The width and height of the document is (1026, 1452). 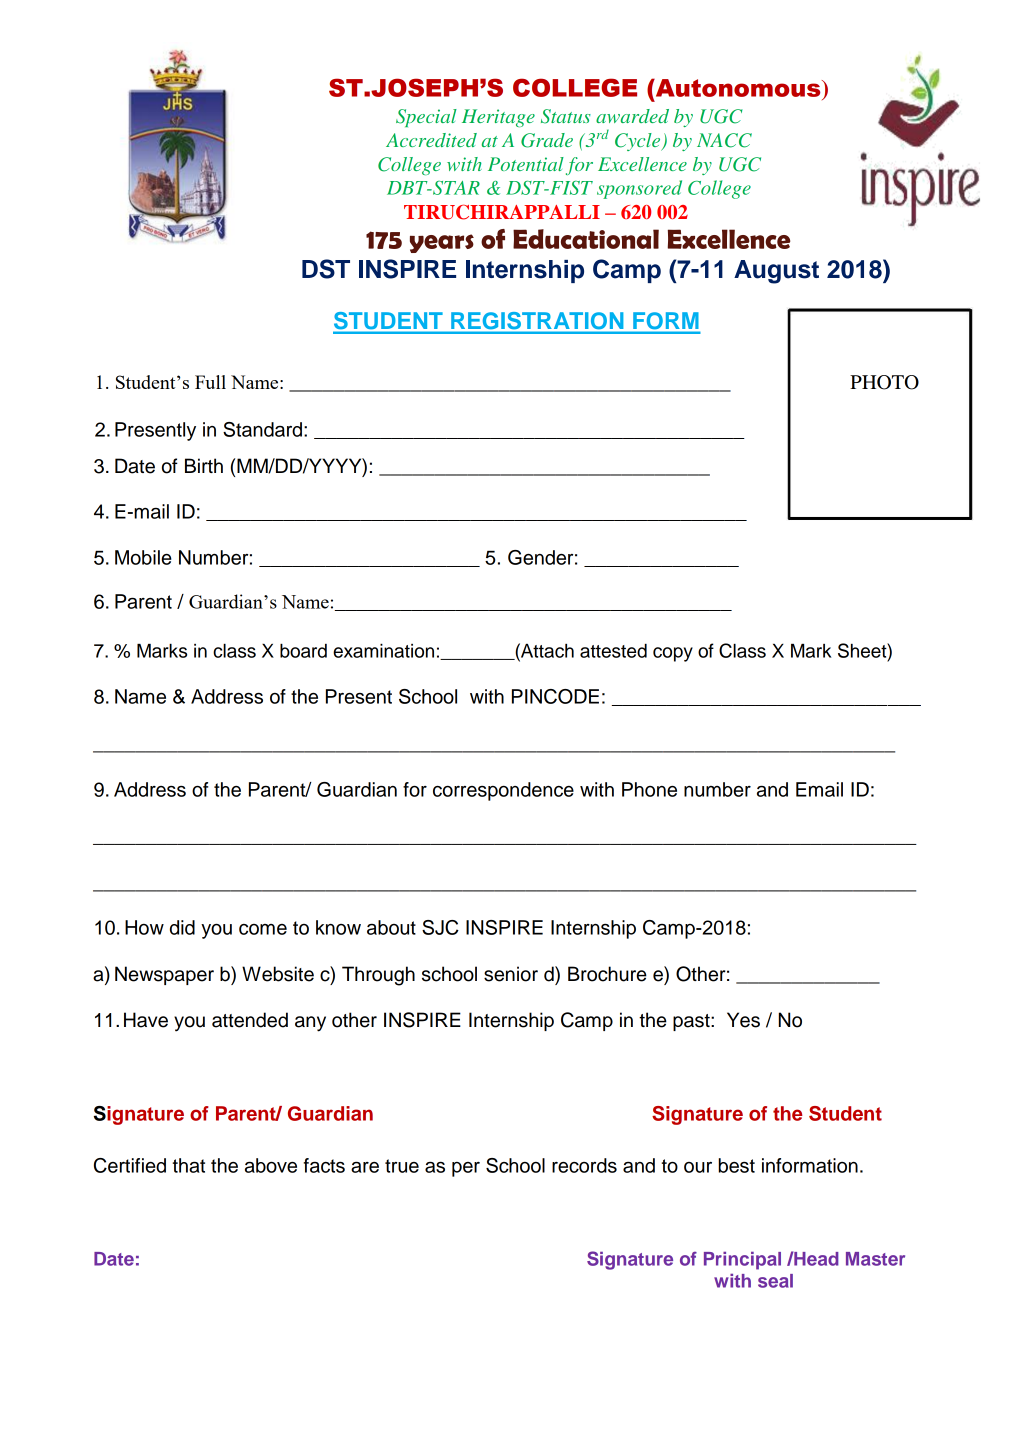 I want to click on copy, so click(x=673, y=654).
